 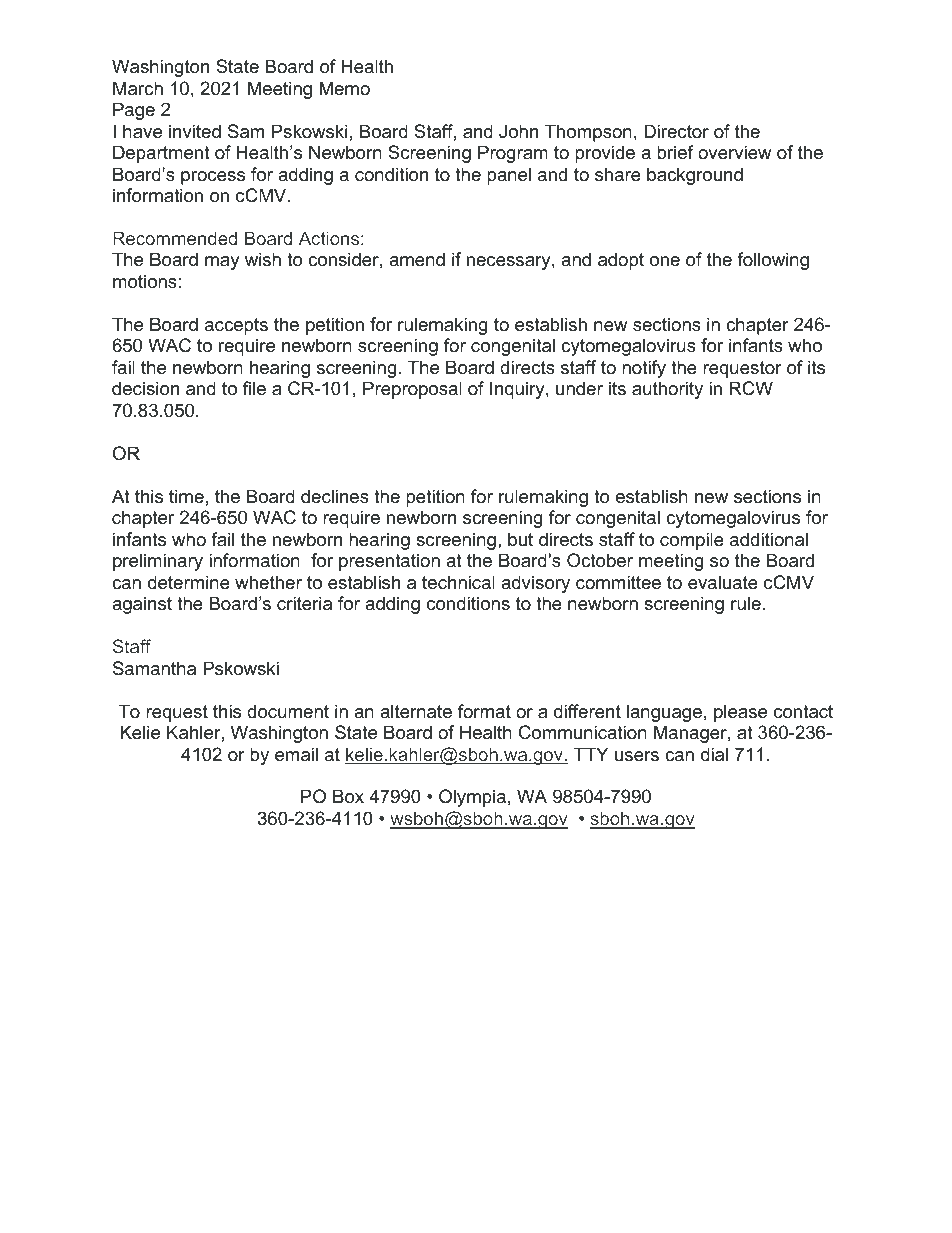 I want to click on email, so click(x=296, y=754).
